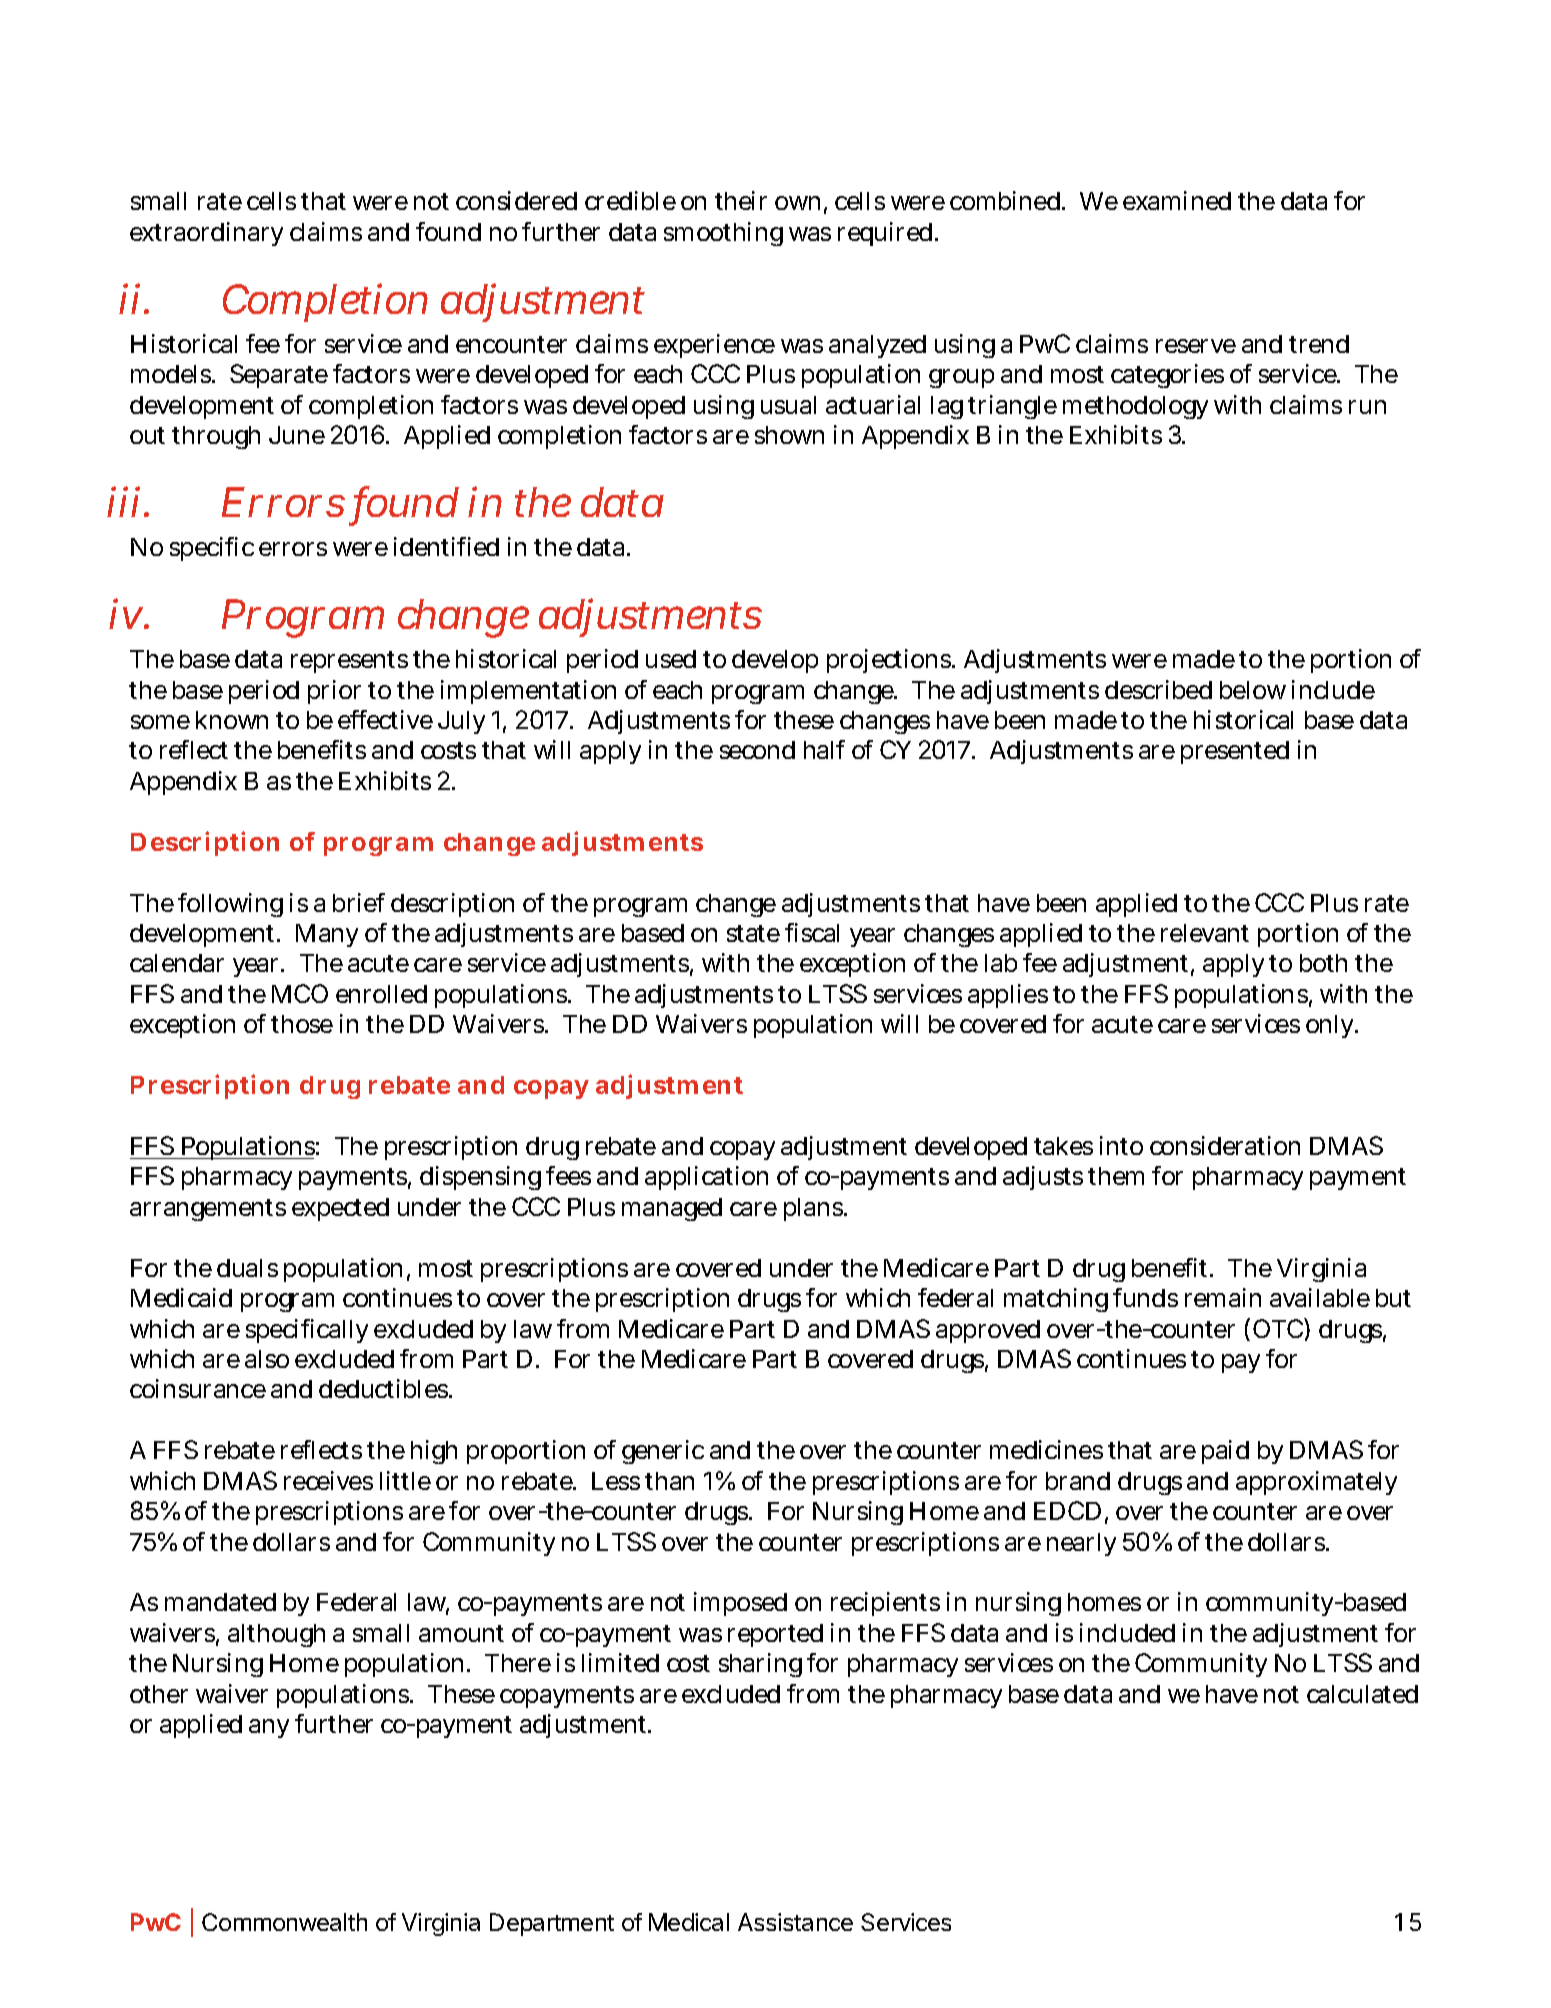 This screenshot has width=1551, height=2008. What do you see at coordinates (723, 234) in the screenshot?
I see `smoothing` at bounding box center [723, 234].
